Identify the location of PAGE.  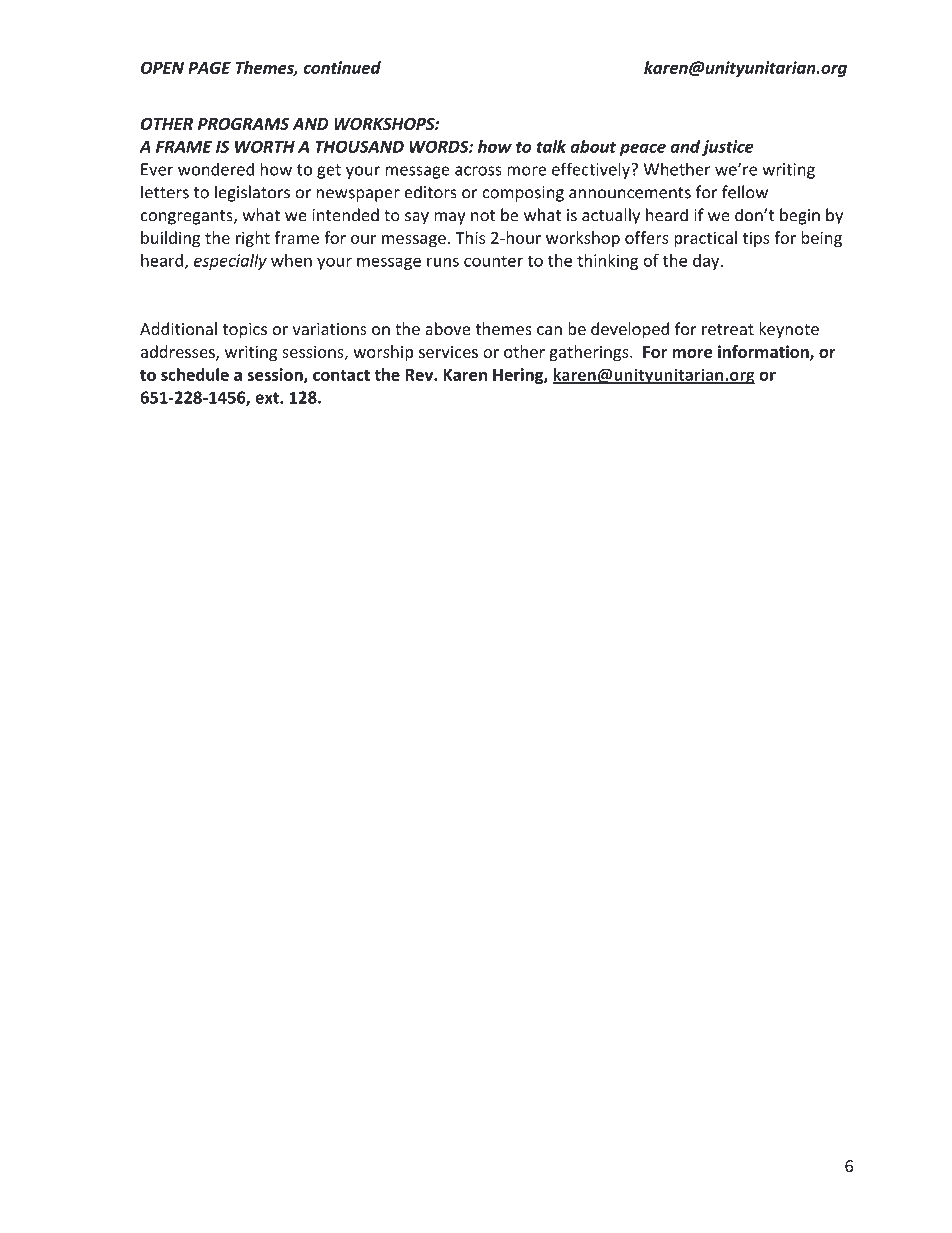
(209, 68).
